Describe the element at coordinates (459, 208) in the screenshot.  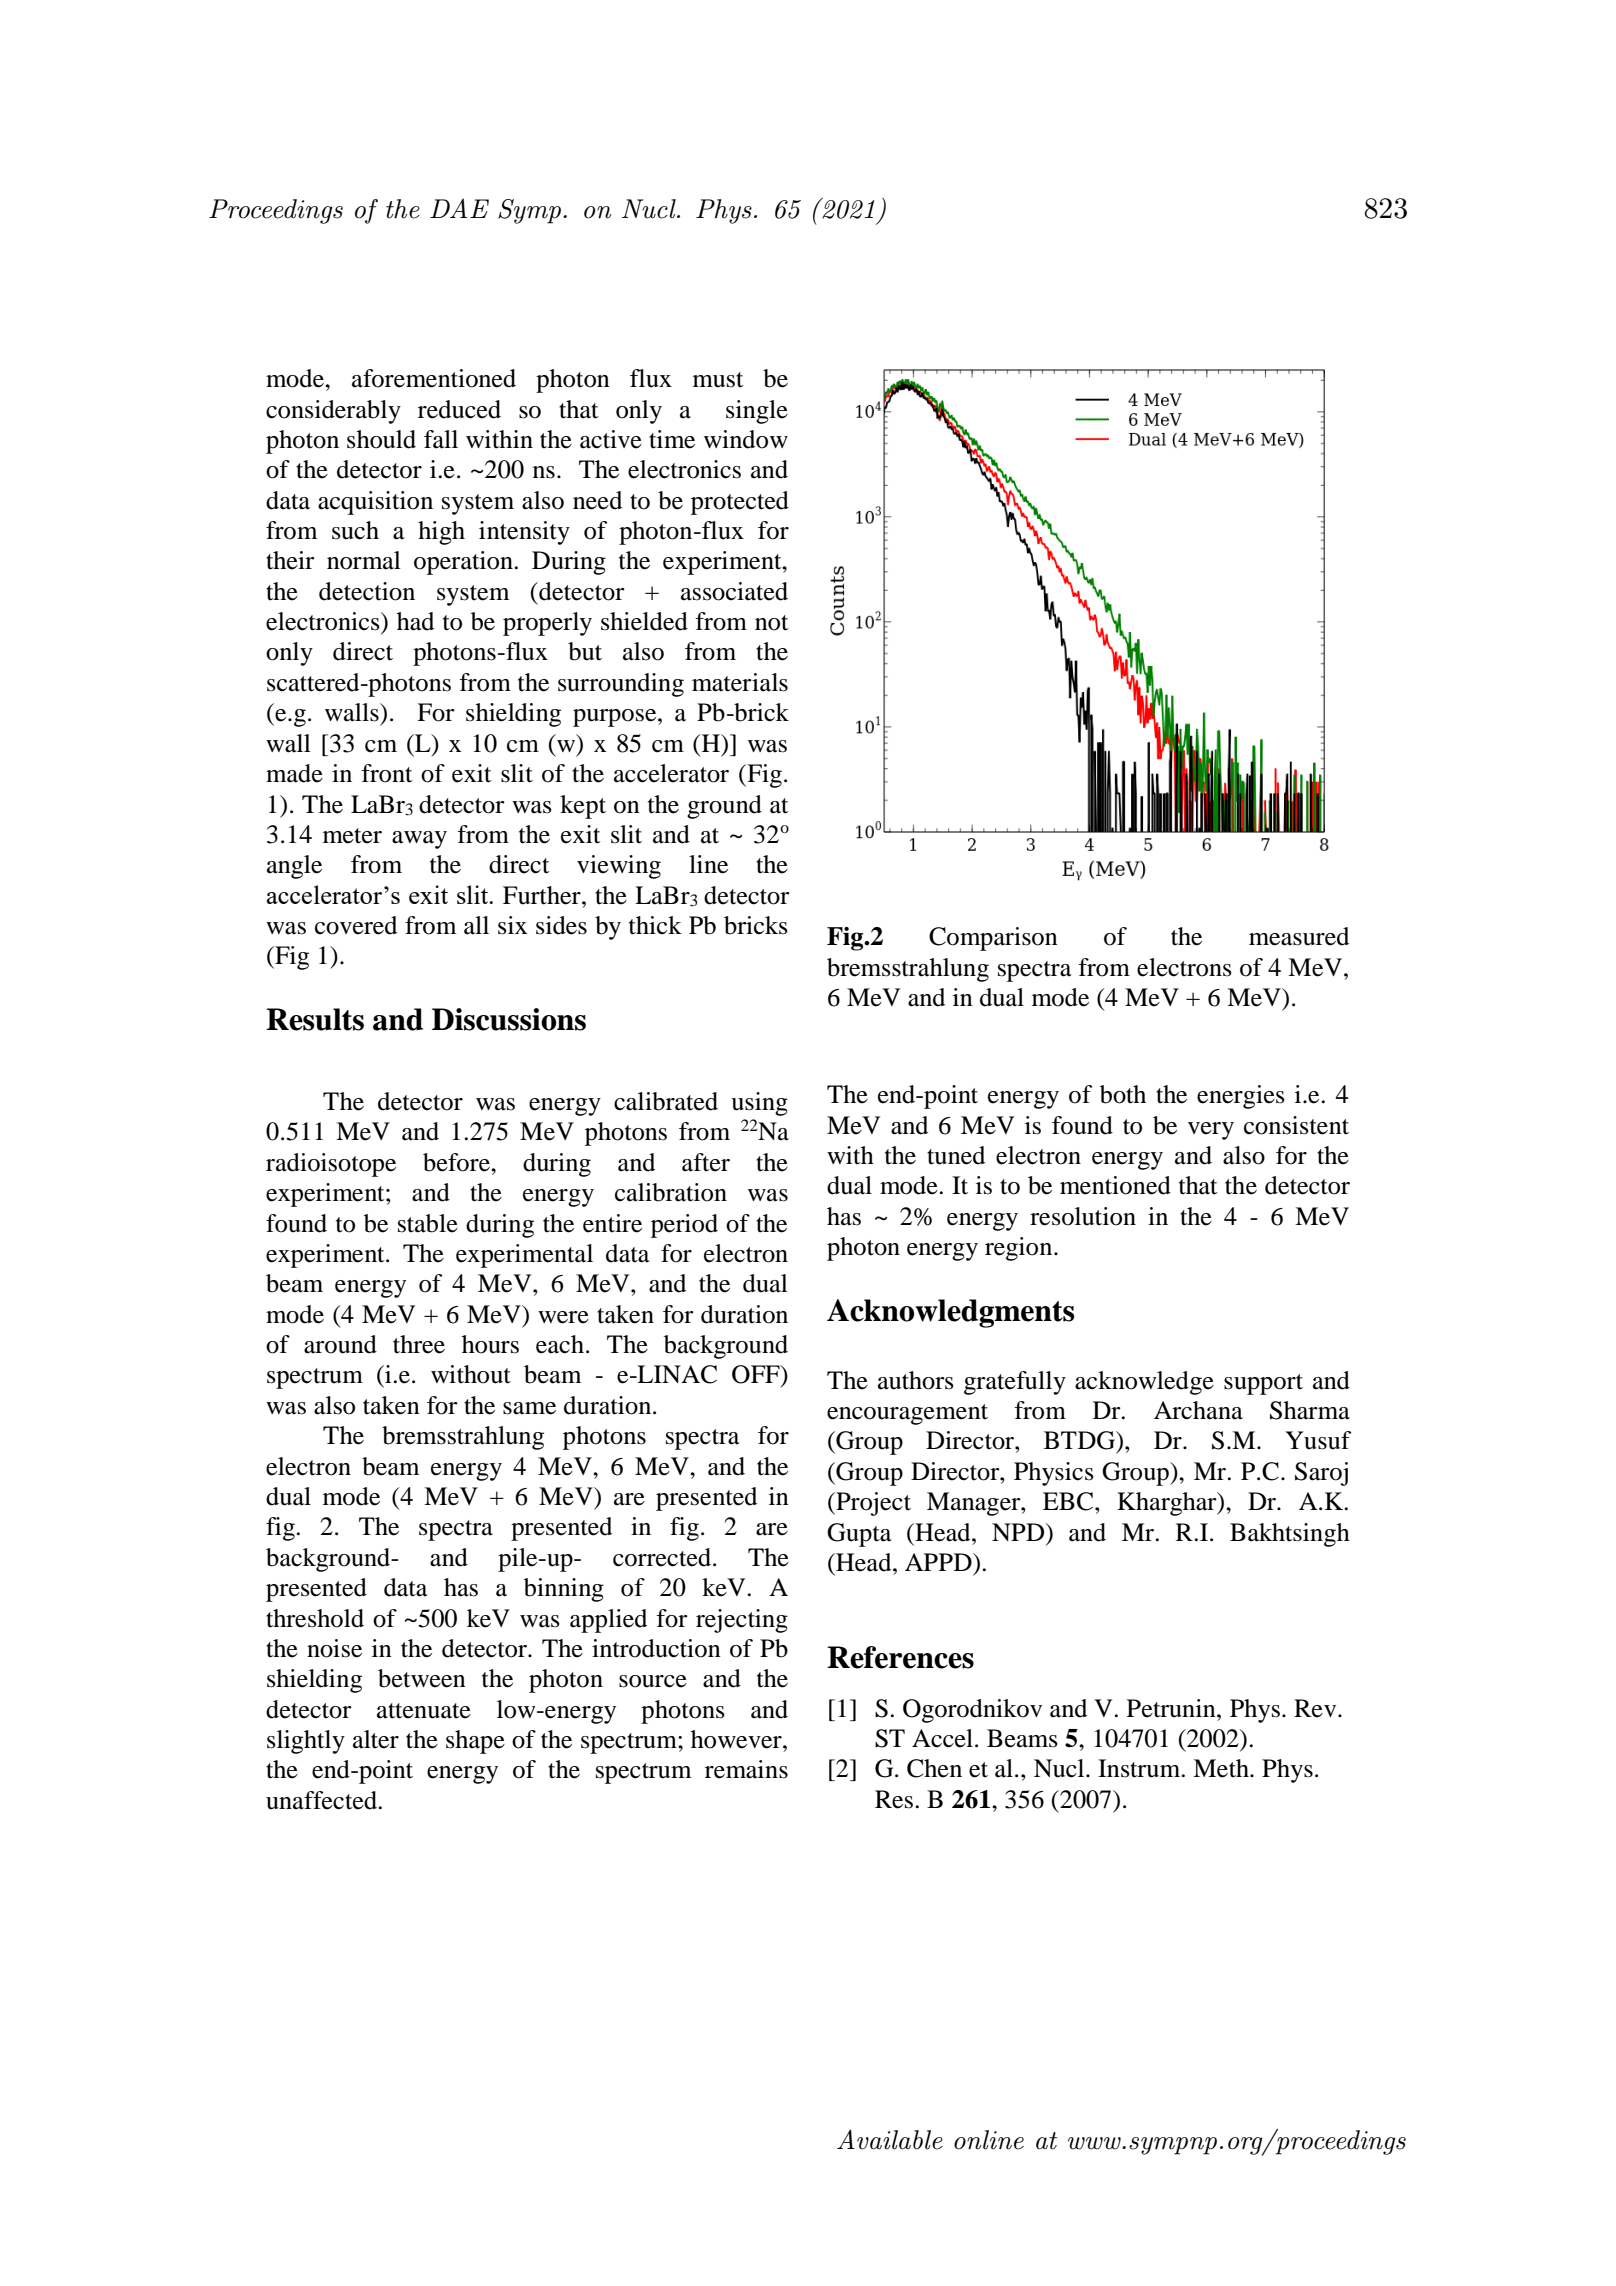
I see `DAE` at that location.
